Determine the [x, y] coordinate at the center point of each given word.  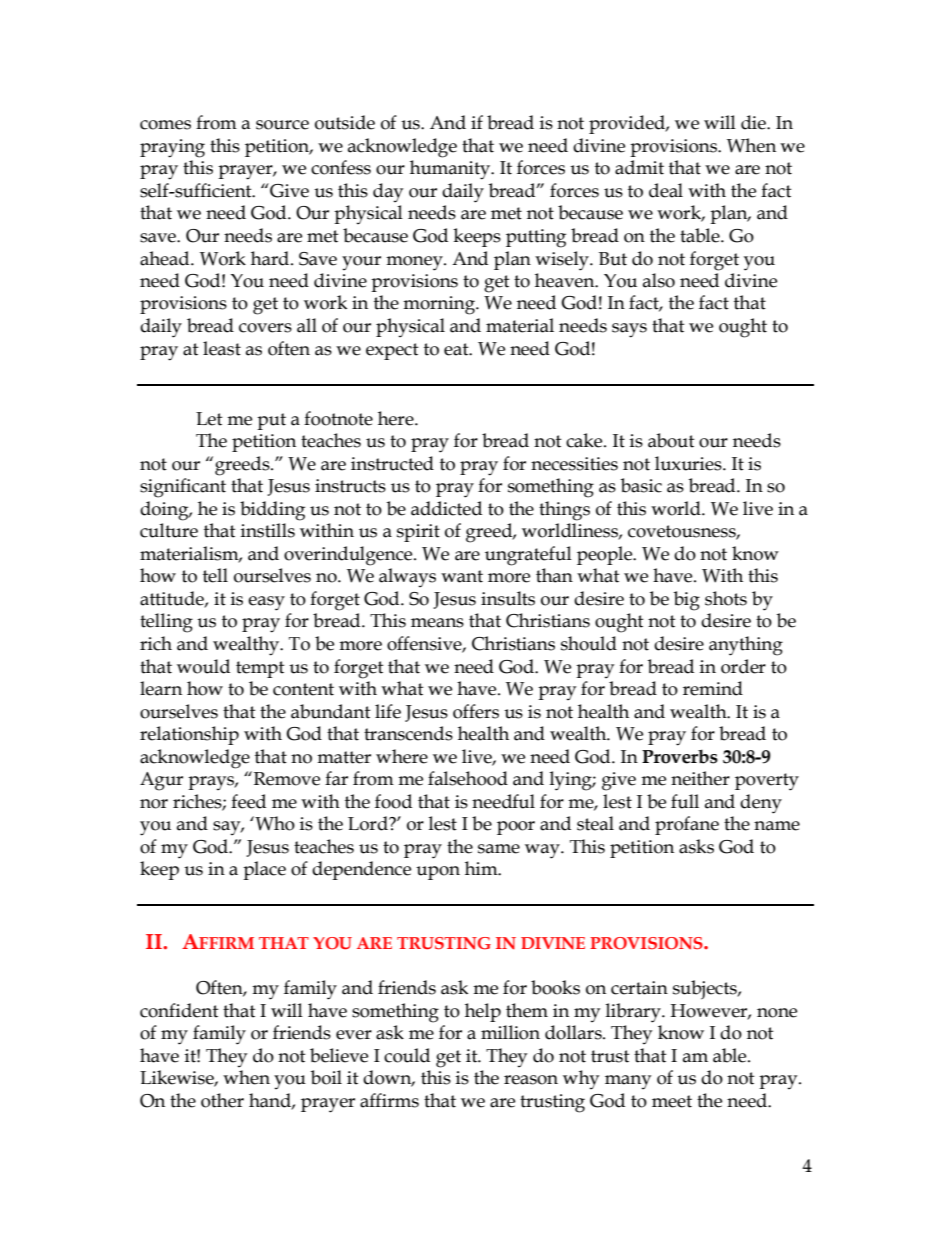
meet [672, 1101]
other [222, 1100]
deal [666, 190]
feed [248, 801]
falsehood [468, 778]
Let [209, 419]
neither [700, 778]
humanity [451, 170]
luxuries [689, 463]
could [407, 1055]
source [282, 125]
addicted [446, 508]
